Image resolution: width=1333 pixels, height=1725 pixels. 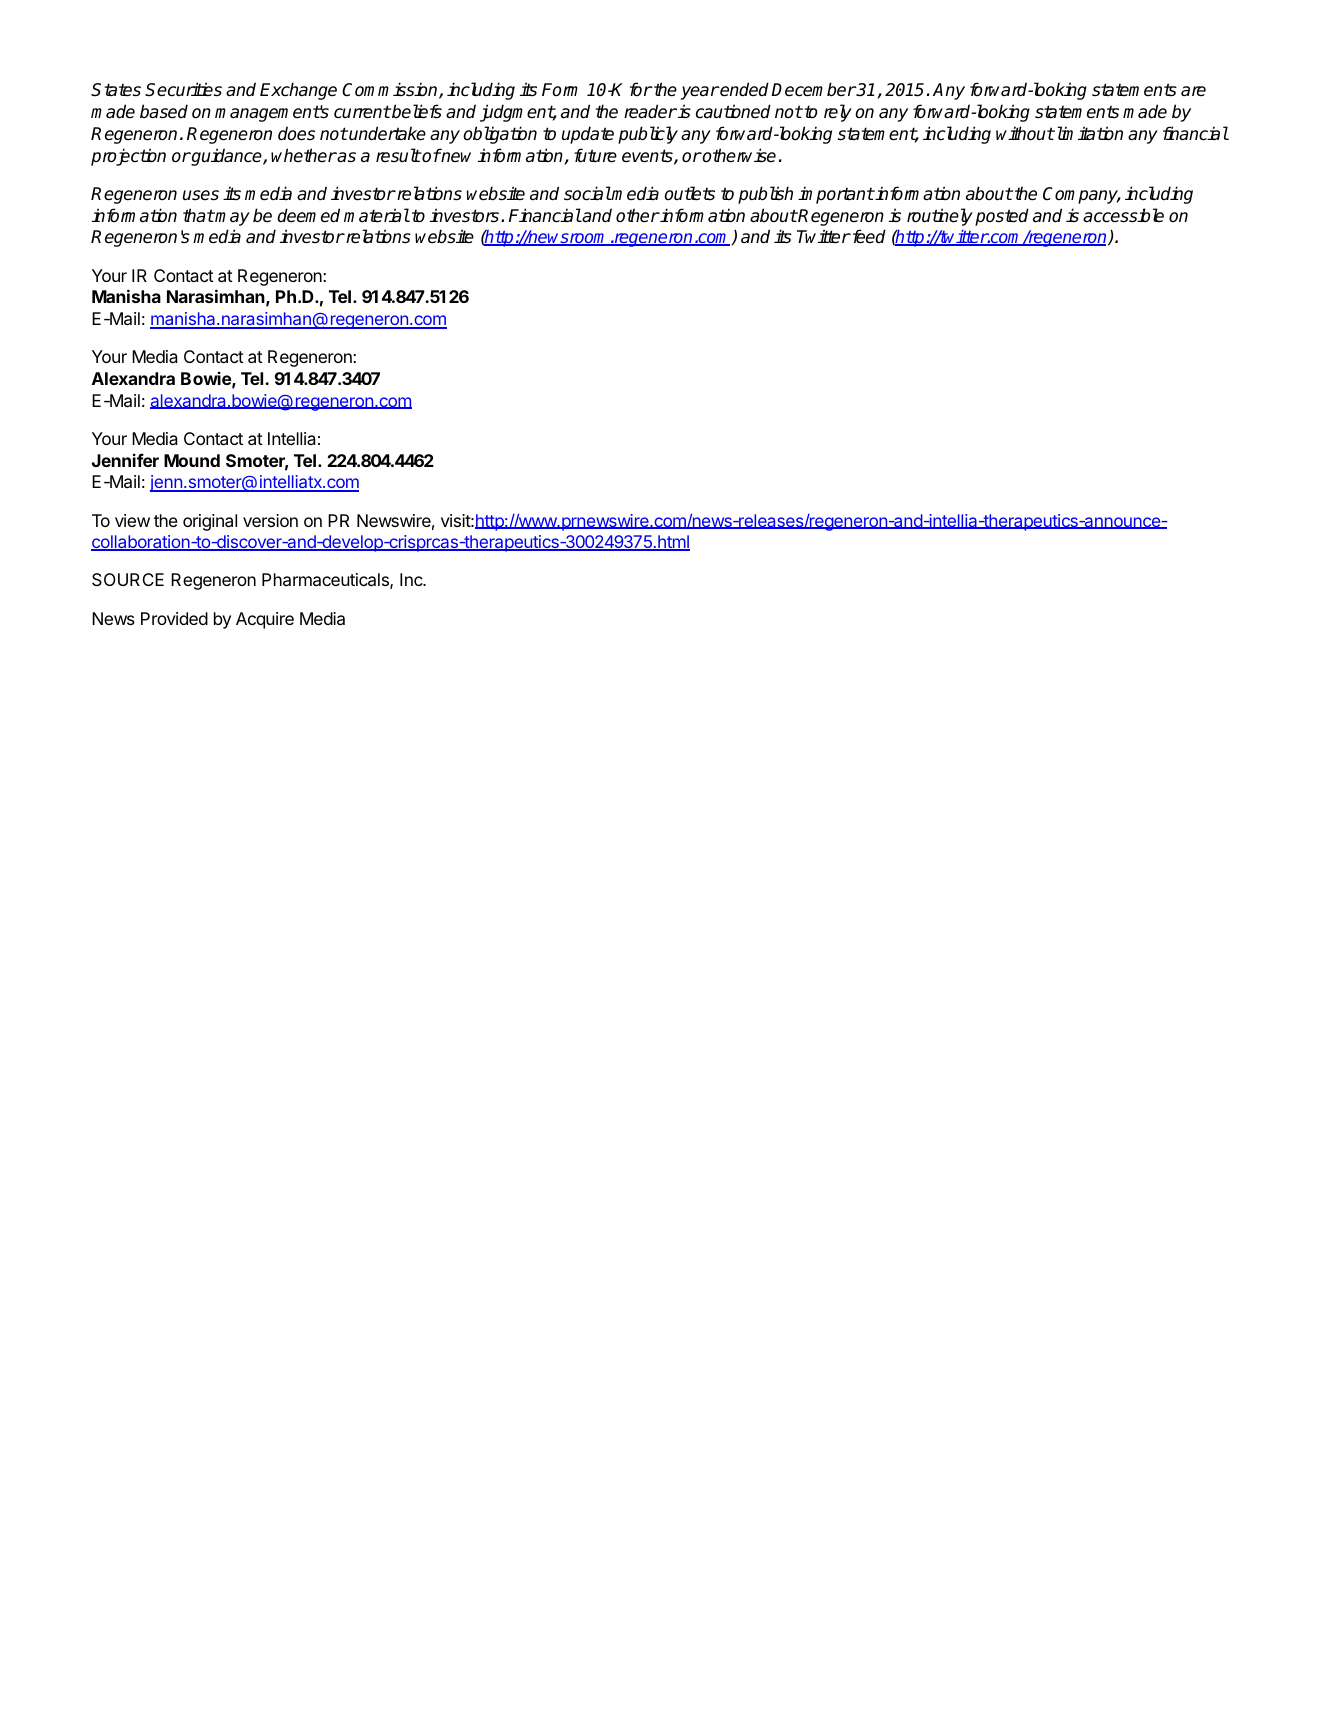 What do you see at coordinates (1088, 133) in the page?
I see `limitation` at bounding box center [1088, 133].
